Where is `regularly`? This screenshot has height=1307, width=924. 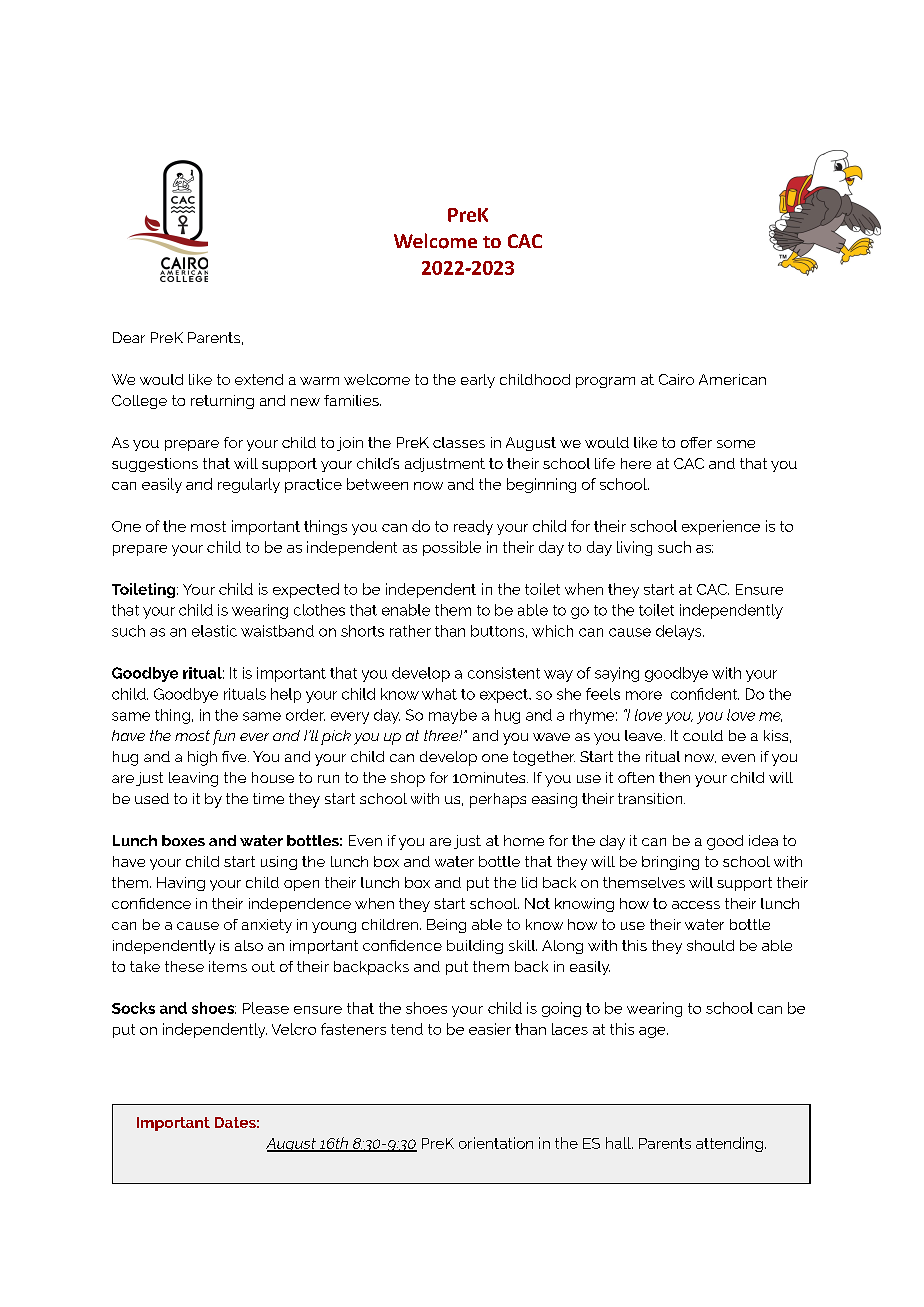
regularly is located at coordinates (249, 485).
